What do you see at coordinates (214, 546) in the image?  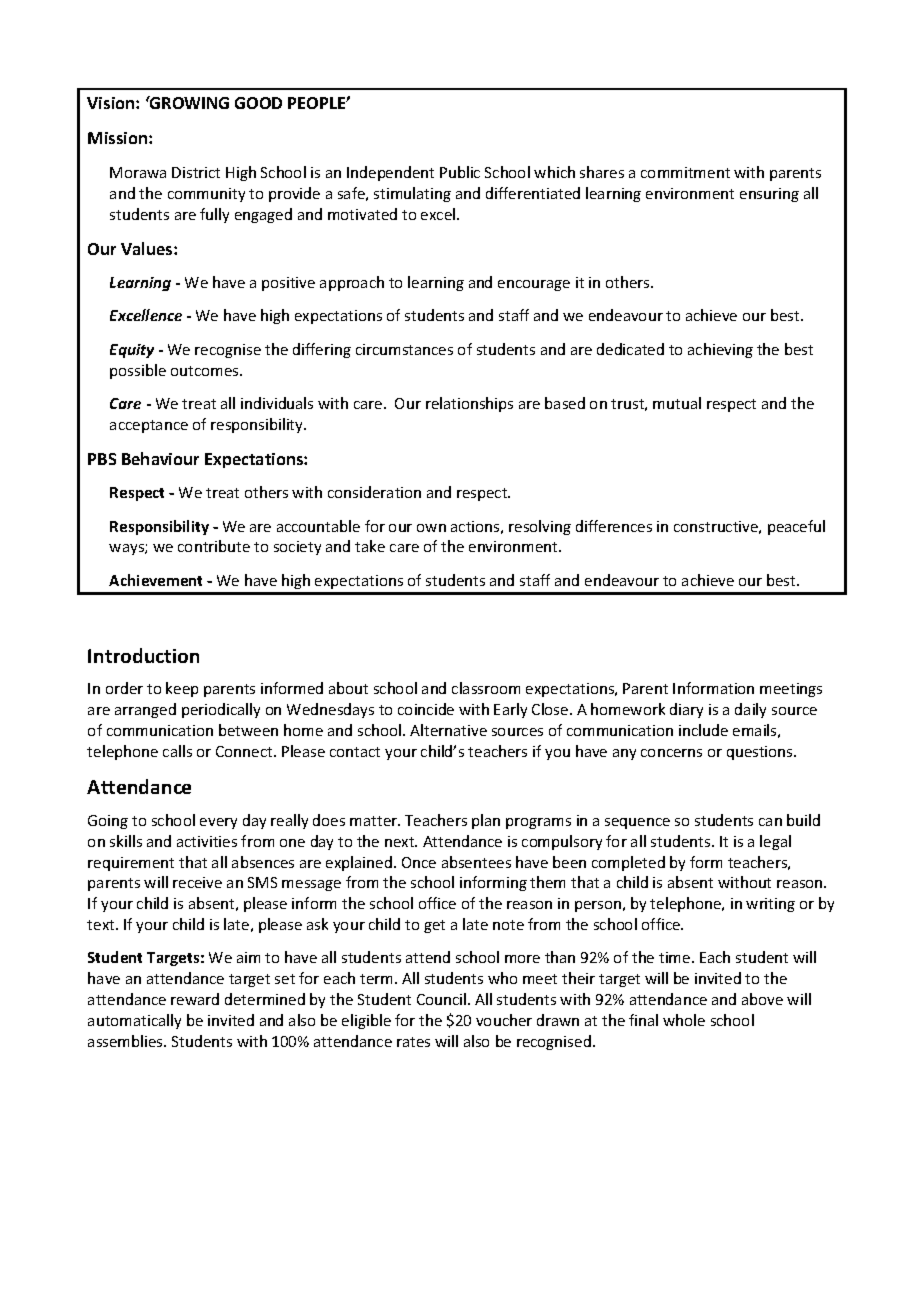 I see `contribute` at bounding box center [214, 546].
